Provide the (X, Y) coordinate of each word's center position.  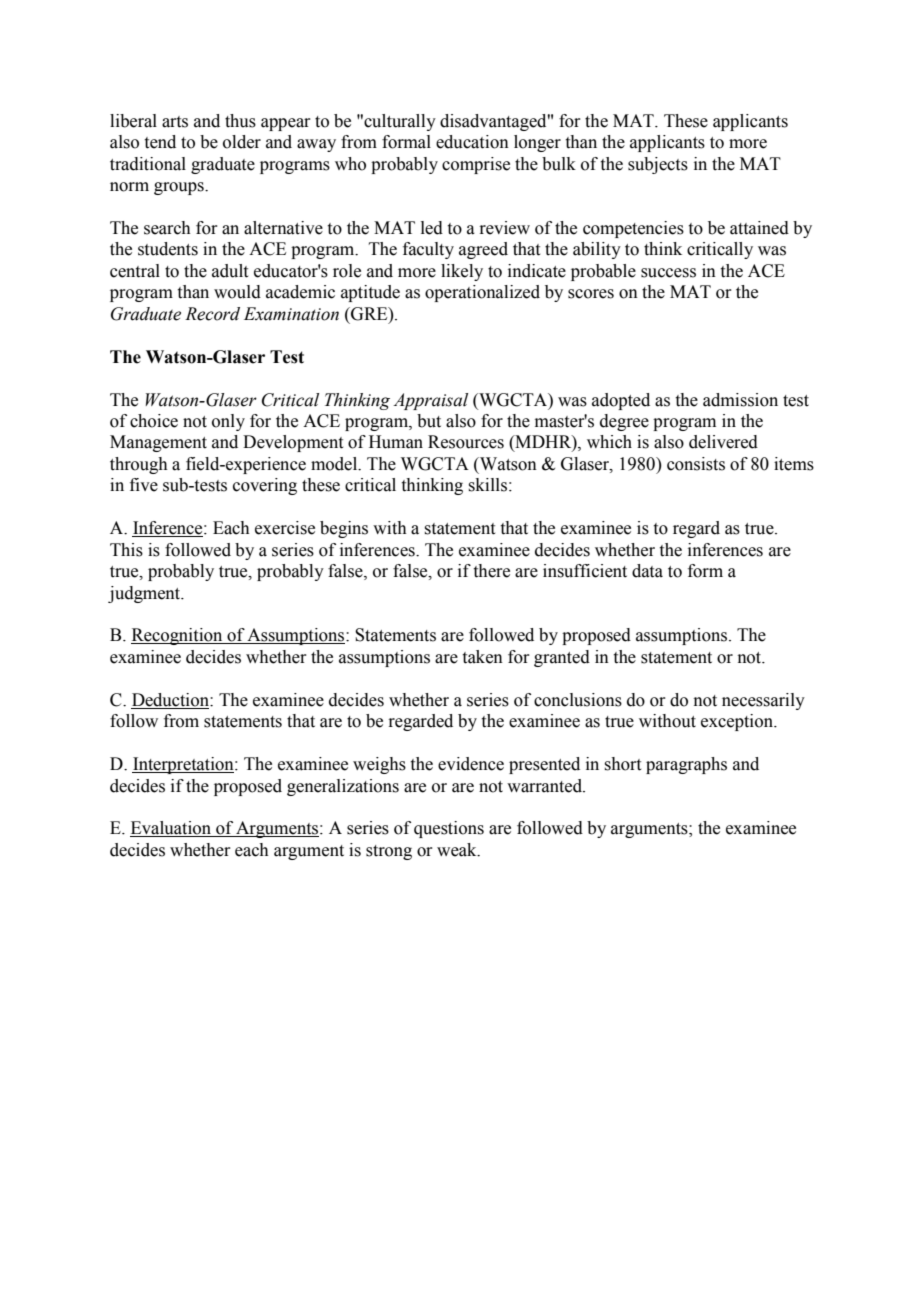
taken (483, 657)
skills (487, 485)
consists (696, 464)
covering (265, 486)
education (472, 142)
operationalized (482, 293)
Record (212, 314)
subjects (658, 165)
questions (449, 829)
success (668, 273)
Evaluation (172, 829)
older (242, 142)
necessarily (763, 701)
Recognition (178, 636)
